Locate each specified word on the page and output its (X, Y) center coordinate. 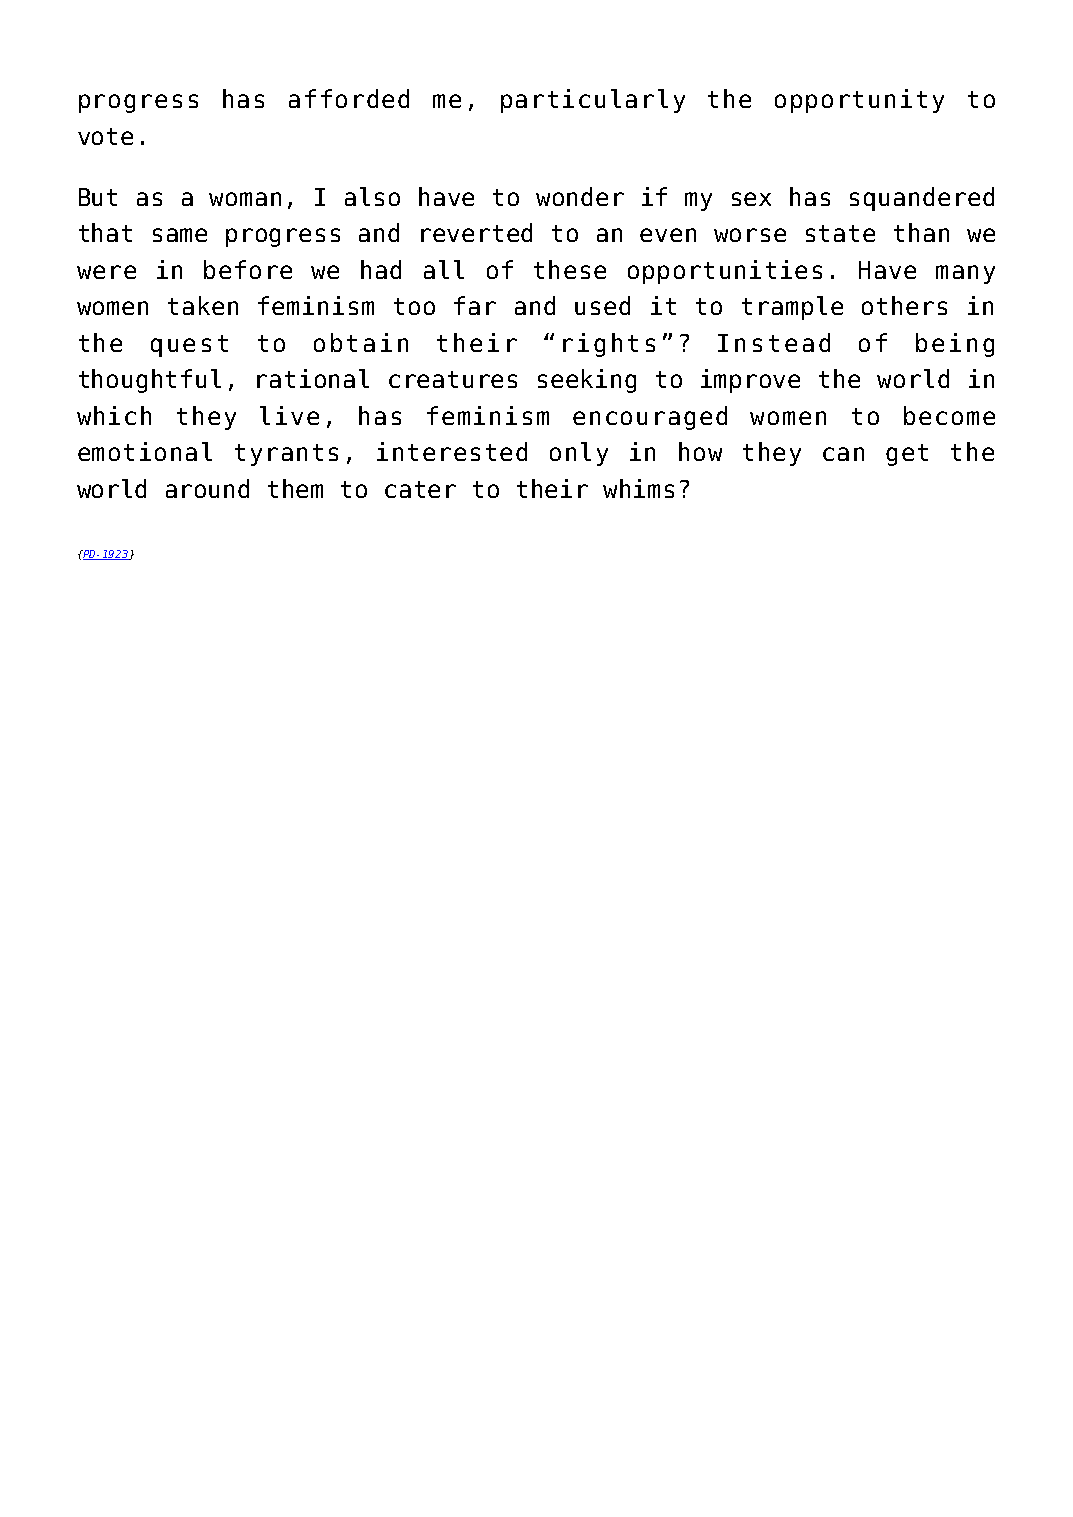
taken (203, 305)
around (207, 488)
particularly (593, 101)
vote (105, 136)
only (579, 454)
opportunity (859, 101)
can (843, 454)
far (475, 305)
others (904, 305)
